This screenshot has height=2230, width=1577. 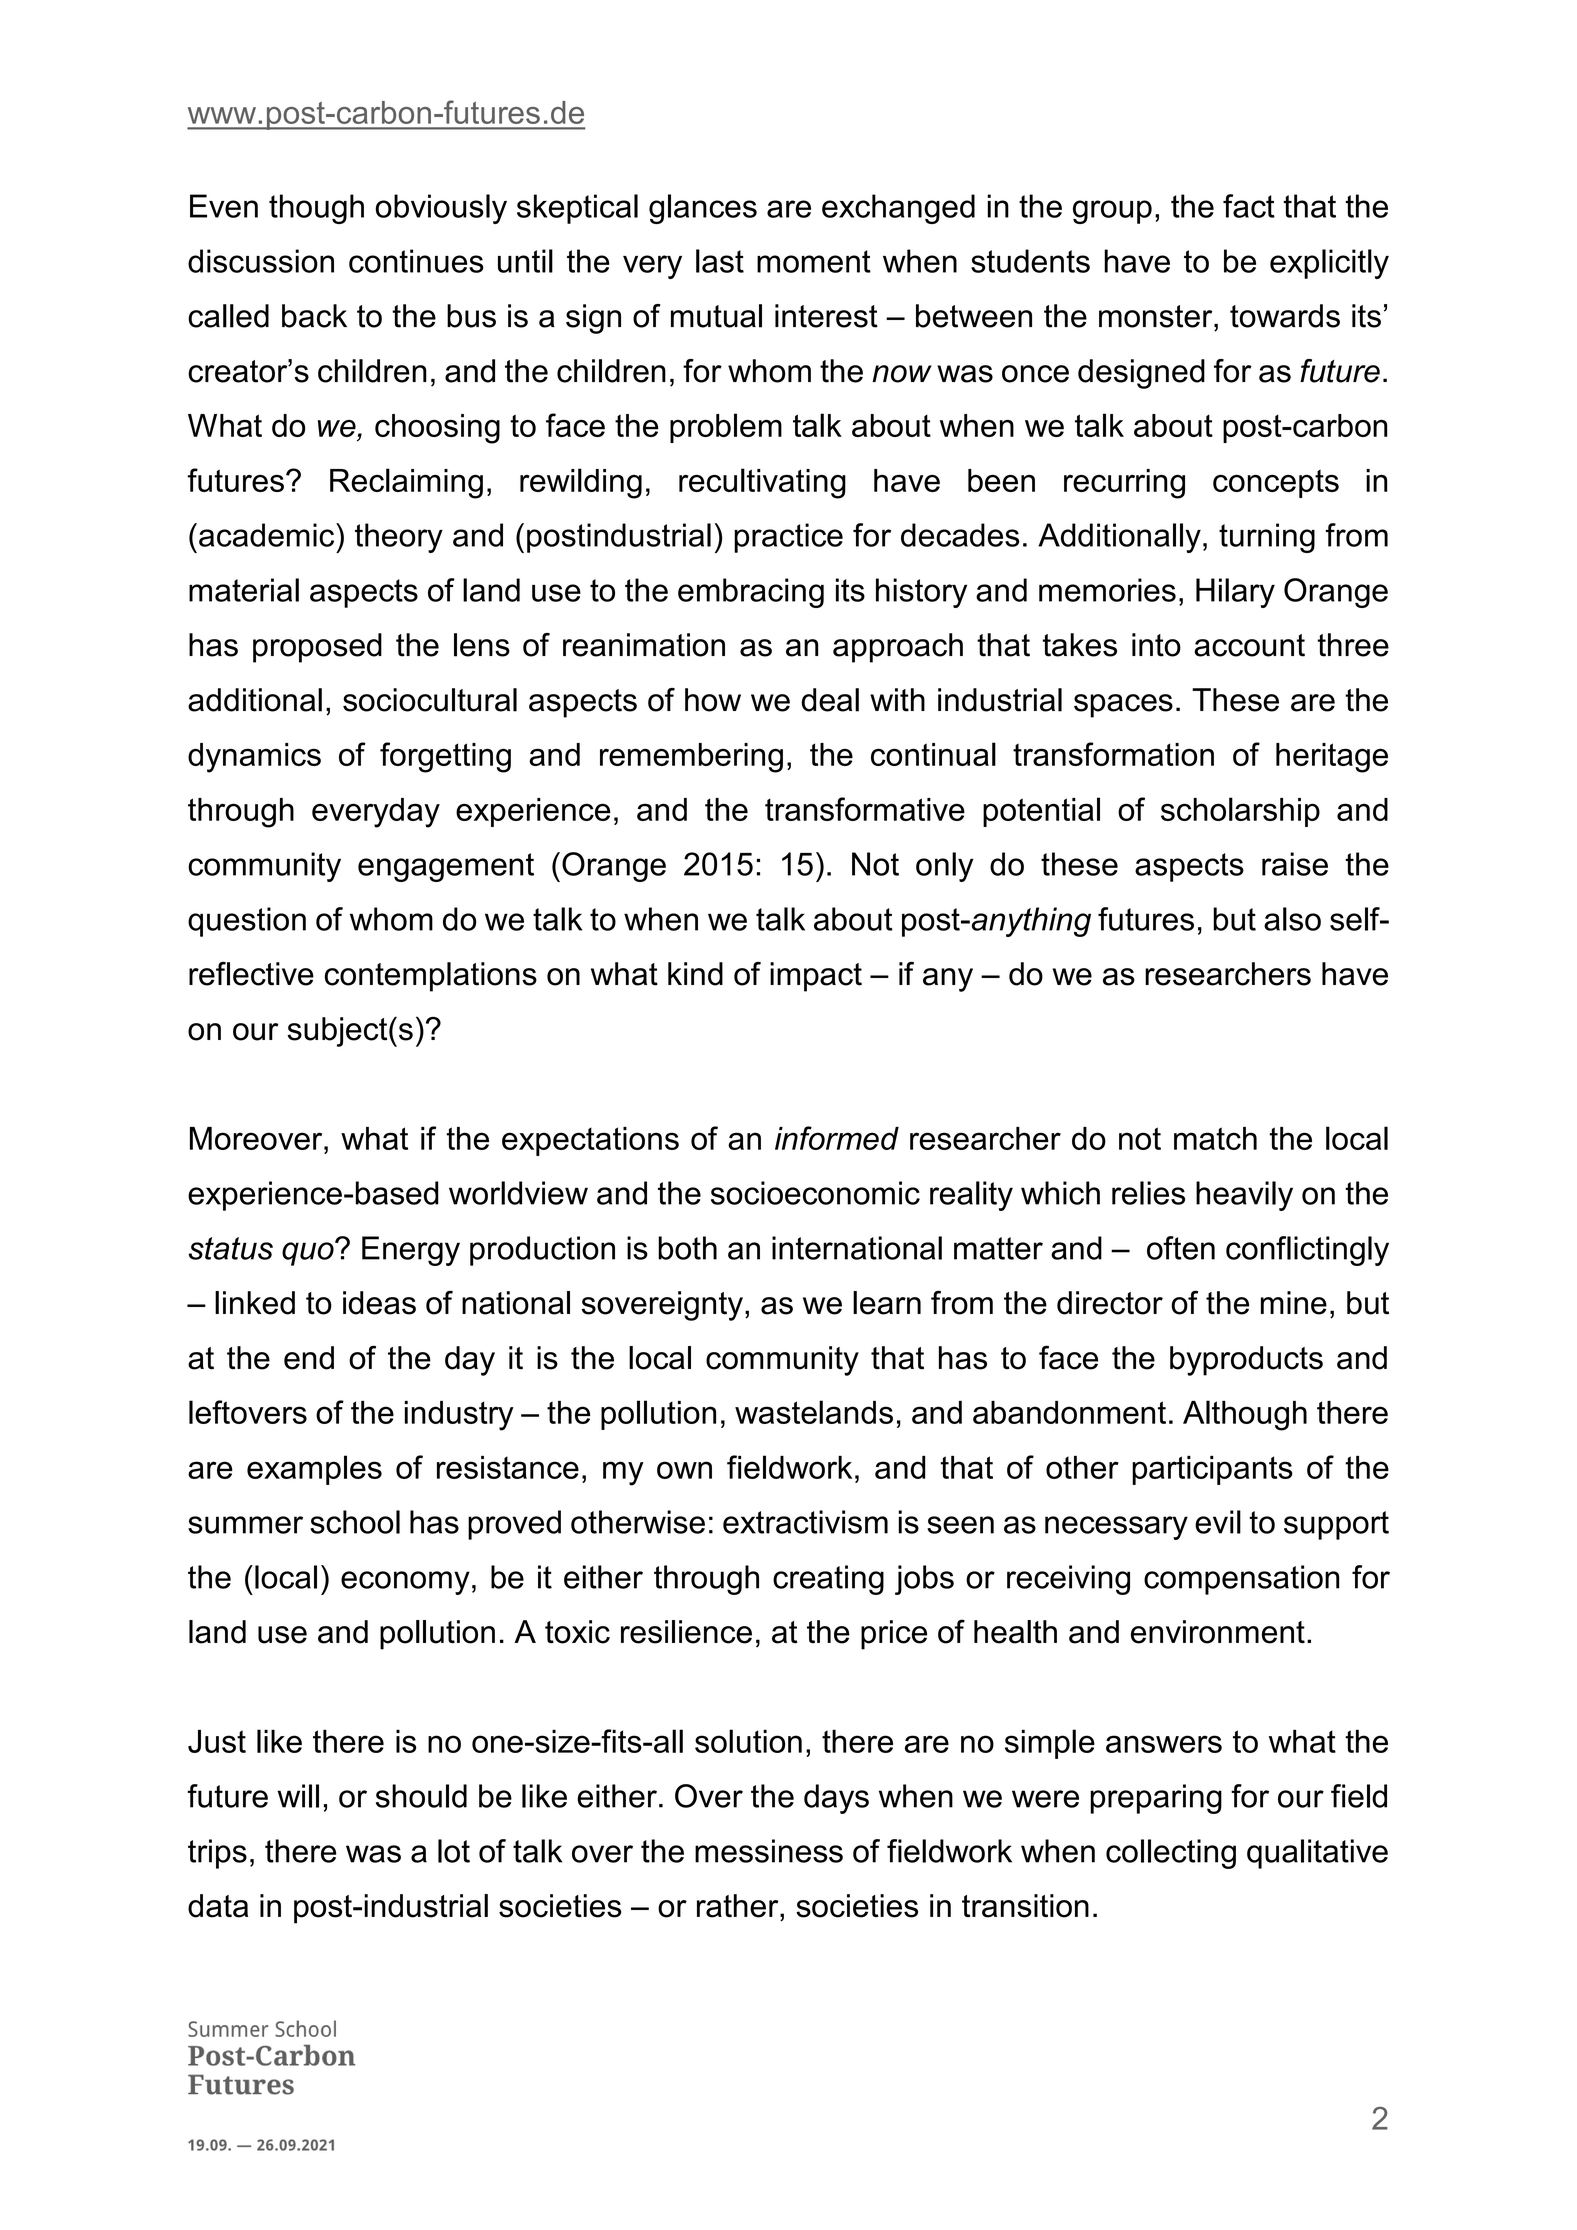 I want to click on examples, so click(x=314, y=1470).
